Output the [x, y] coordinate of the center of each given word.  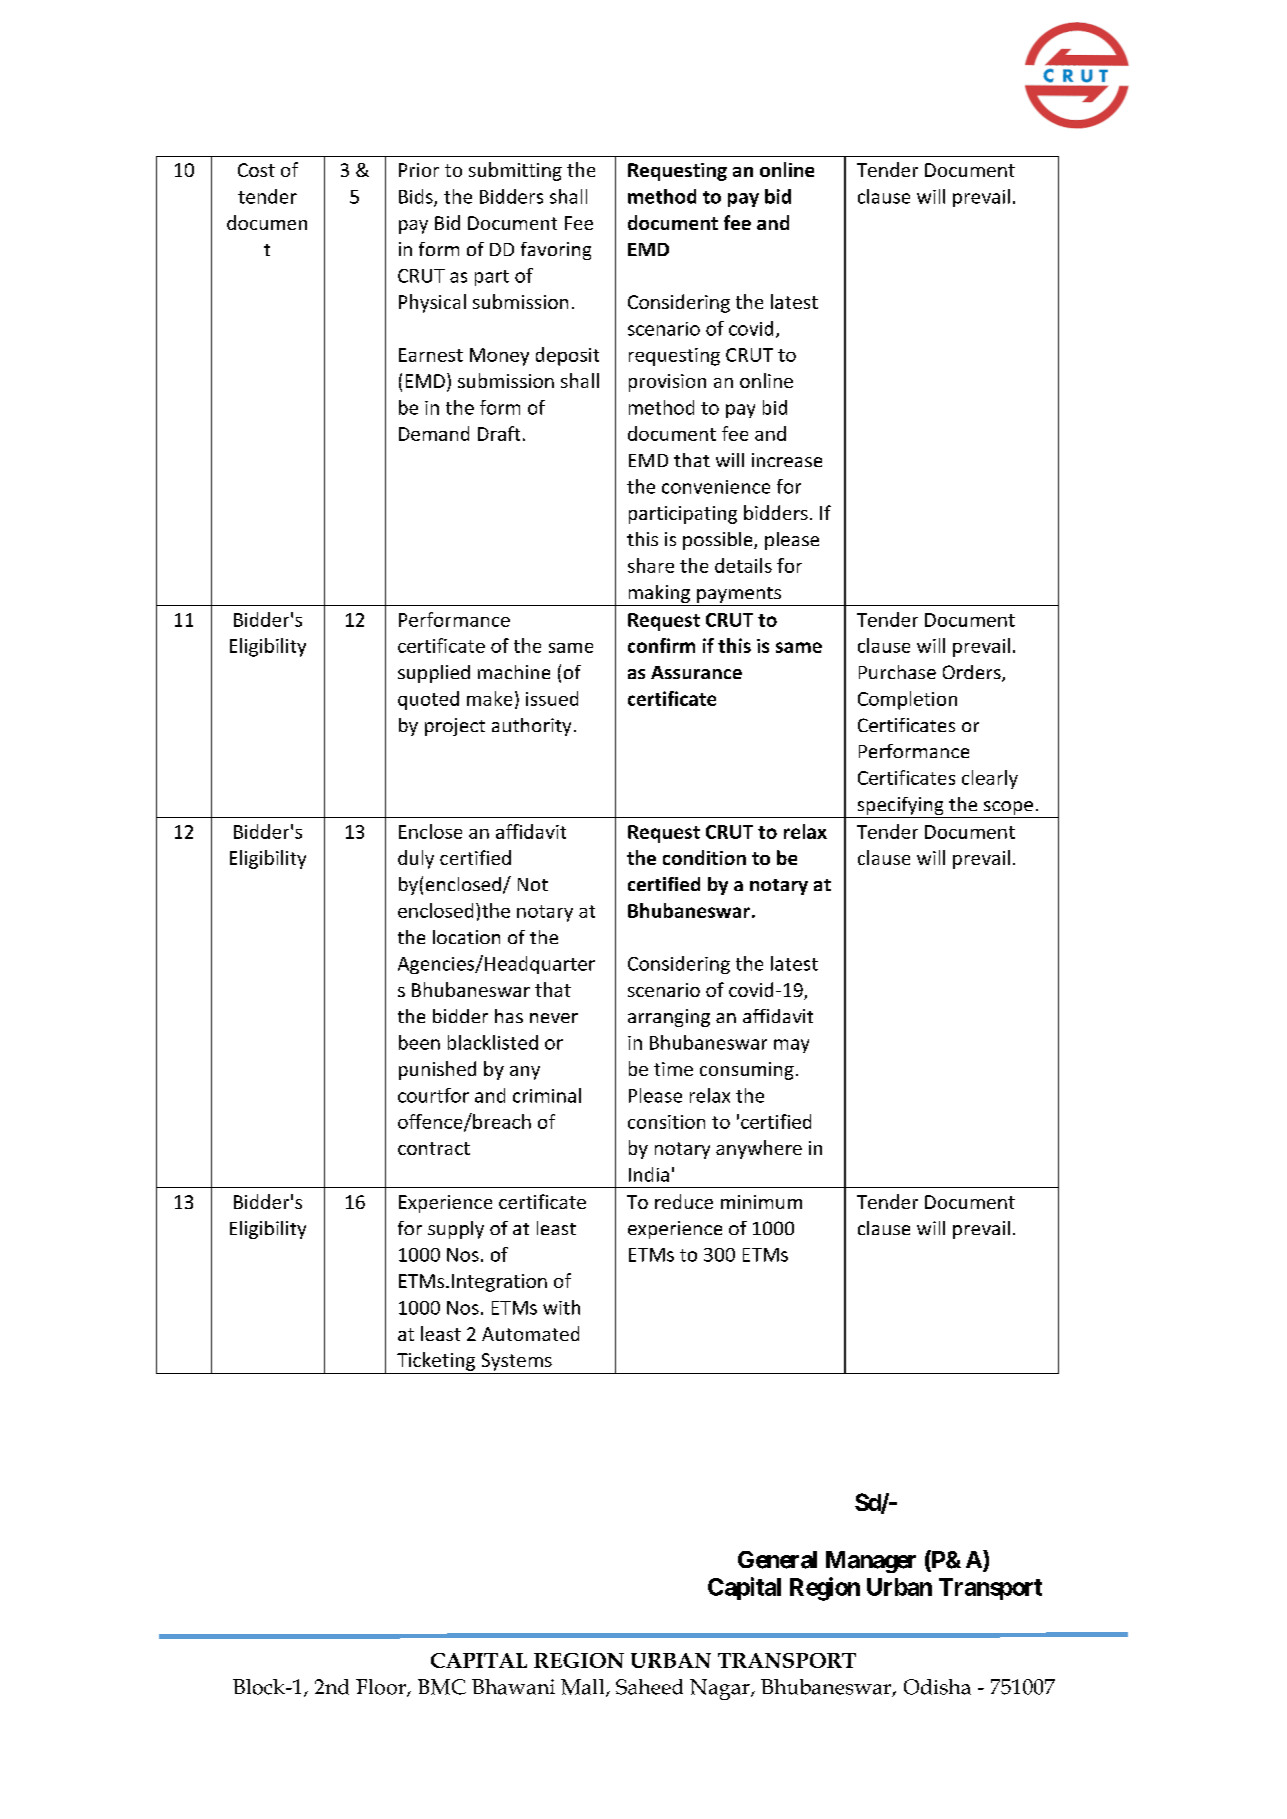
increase [787, 460]
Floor [382, 1688]
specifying [900, 807]
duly [416, 859]
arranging [669, 1018]
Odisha [937, 1687]
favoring [556, 251]
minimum [761, 1202]
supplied [434, 674]
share [651, 565]
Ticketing [436, 1361]
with [561, 1307]
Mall [584, 1688]
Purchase [897, 672]
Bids [417, 197]
